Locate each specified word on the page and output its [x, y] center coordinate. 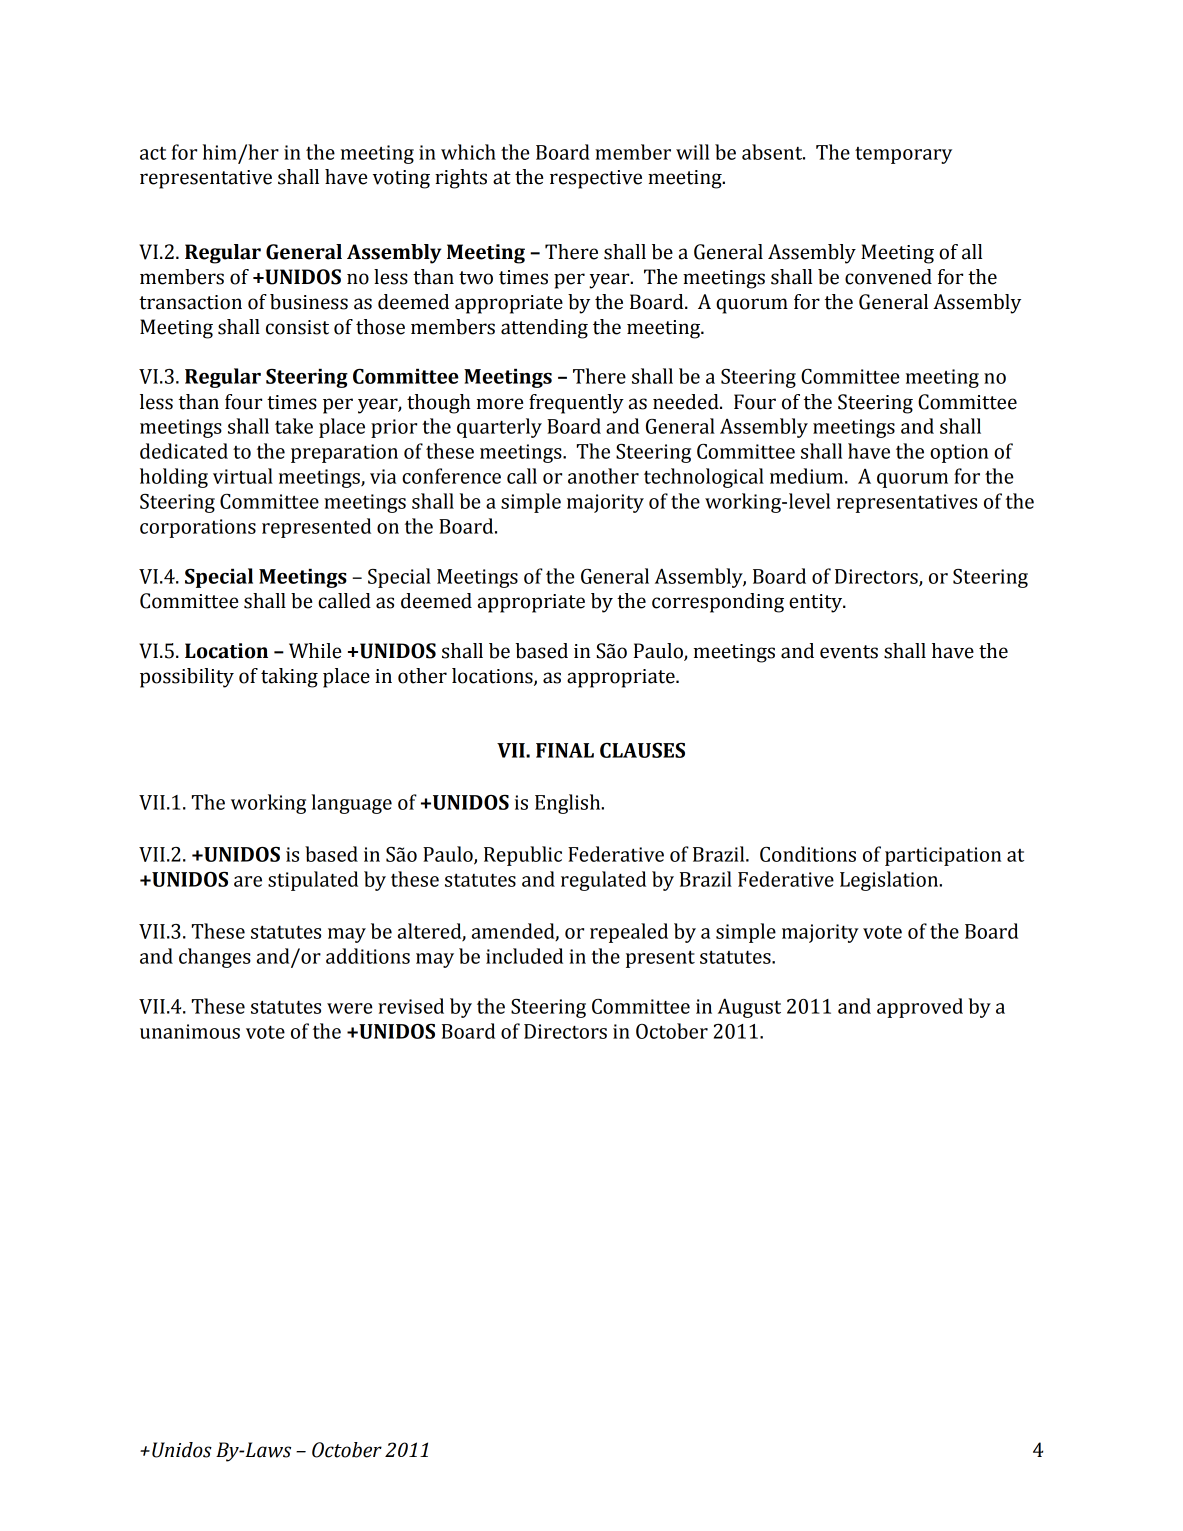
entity [817, 603]
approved [920, 1008]
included [524, 956]
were [349, 1008]
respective [596, 179]
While [315, 651]
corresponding [718, 603]
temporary [903, 155]
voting [401, 179]
